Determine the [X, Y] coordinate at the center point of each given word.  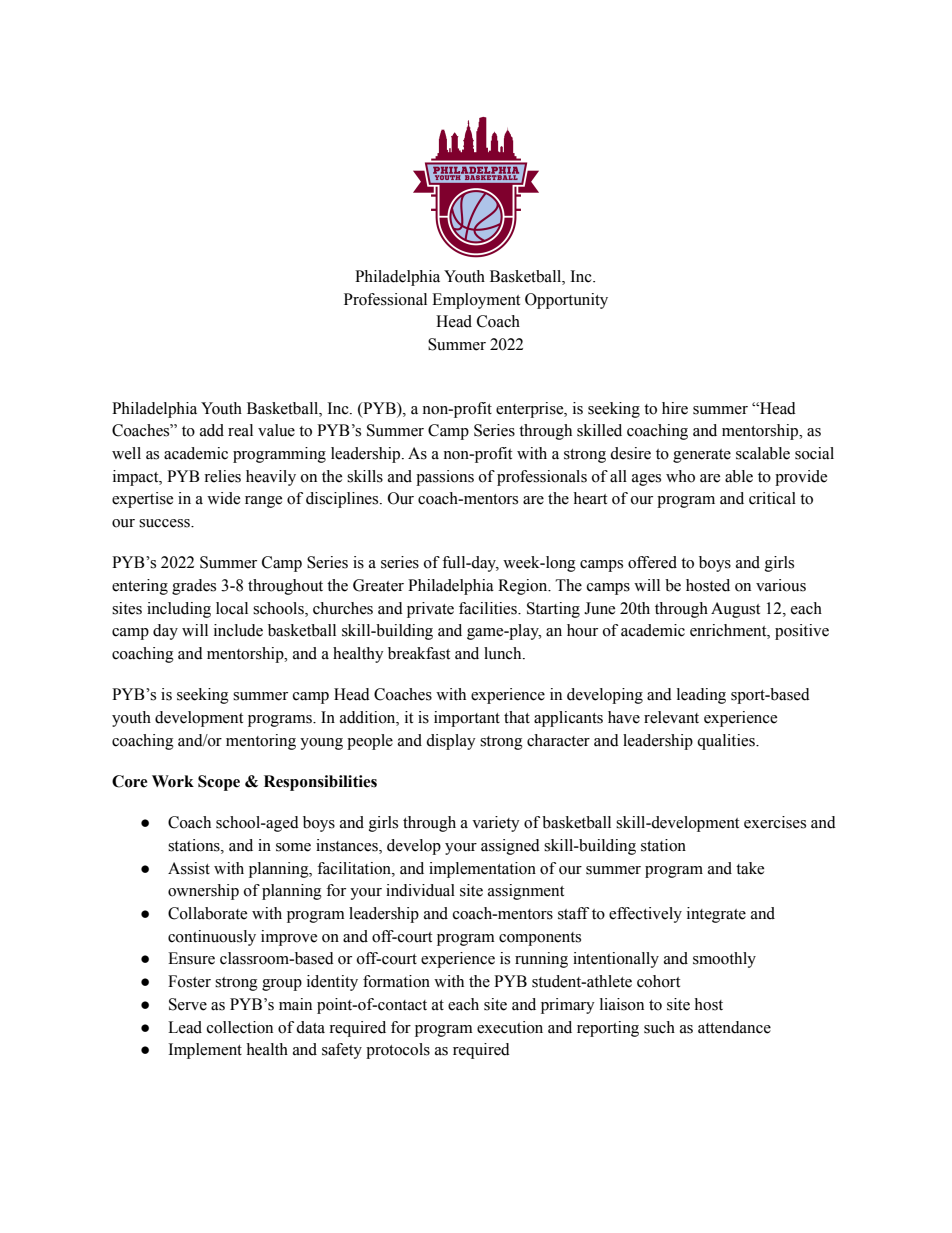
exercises [775, 822]
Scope [219, 783]
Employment [476, 301]
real [240, 430]
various [781, 585]
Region [524, 587]
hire [675, 408]
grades [194, 587]
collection [240, 1027]
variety [496, 824]
